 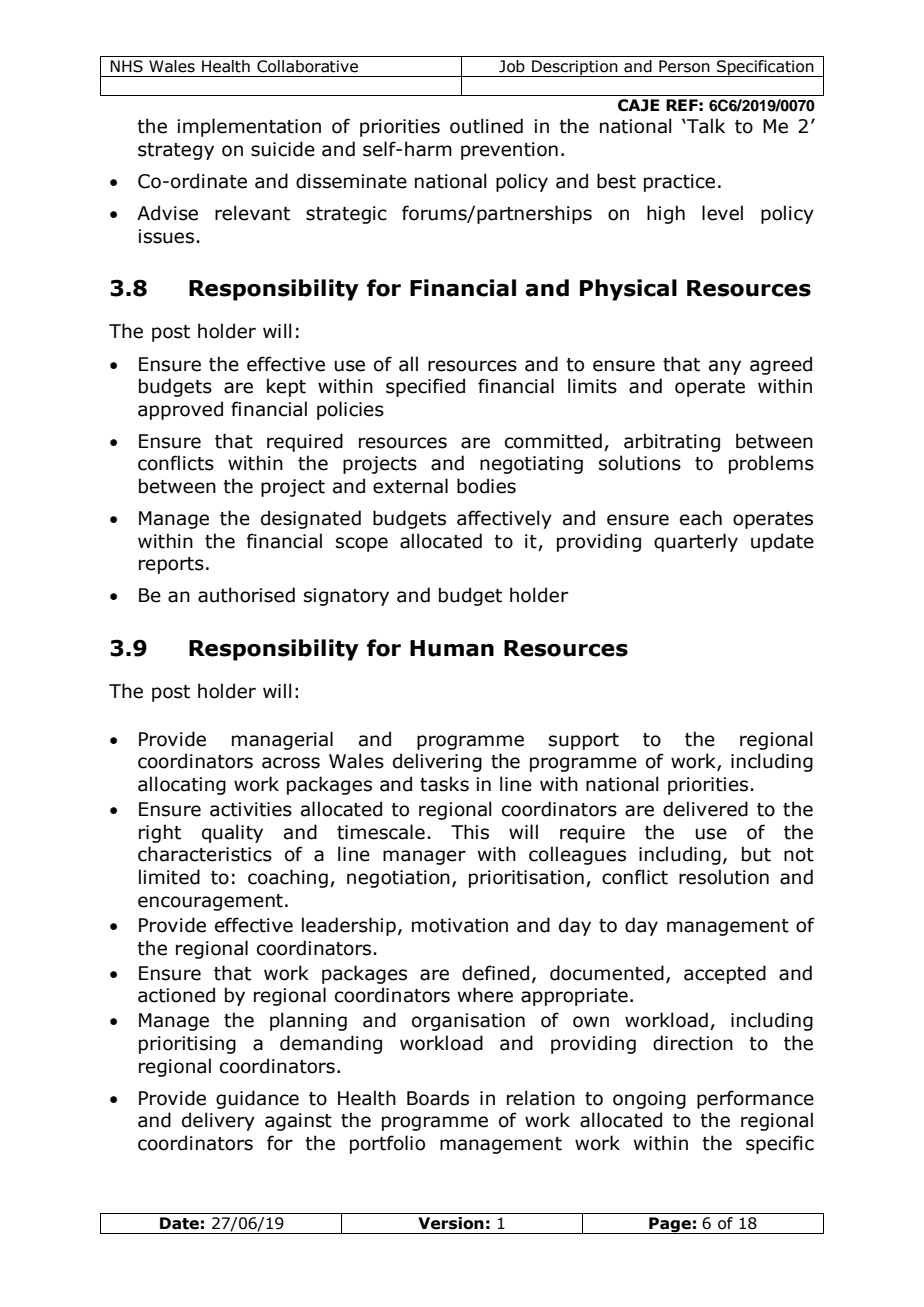 I want to click on delivery, so click(x=218, y=1121).
